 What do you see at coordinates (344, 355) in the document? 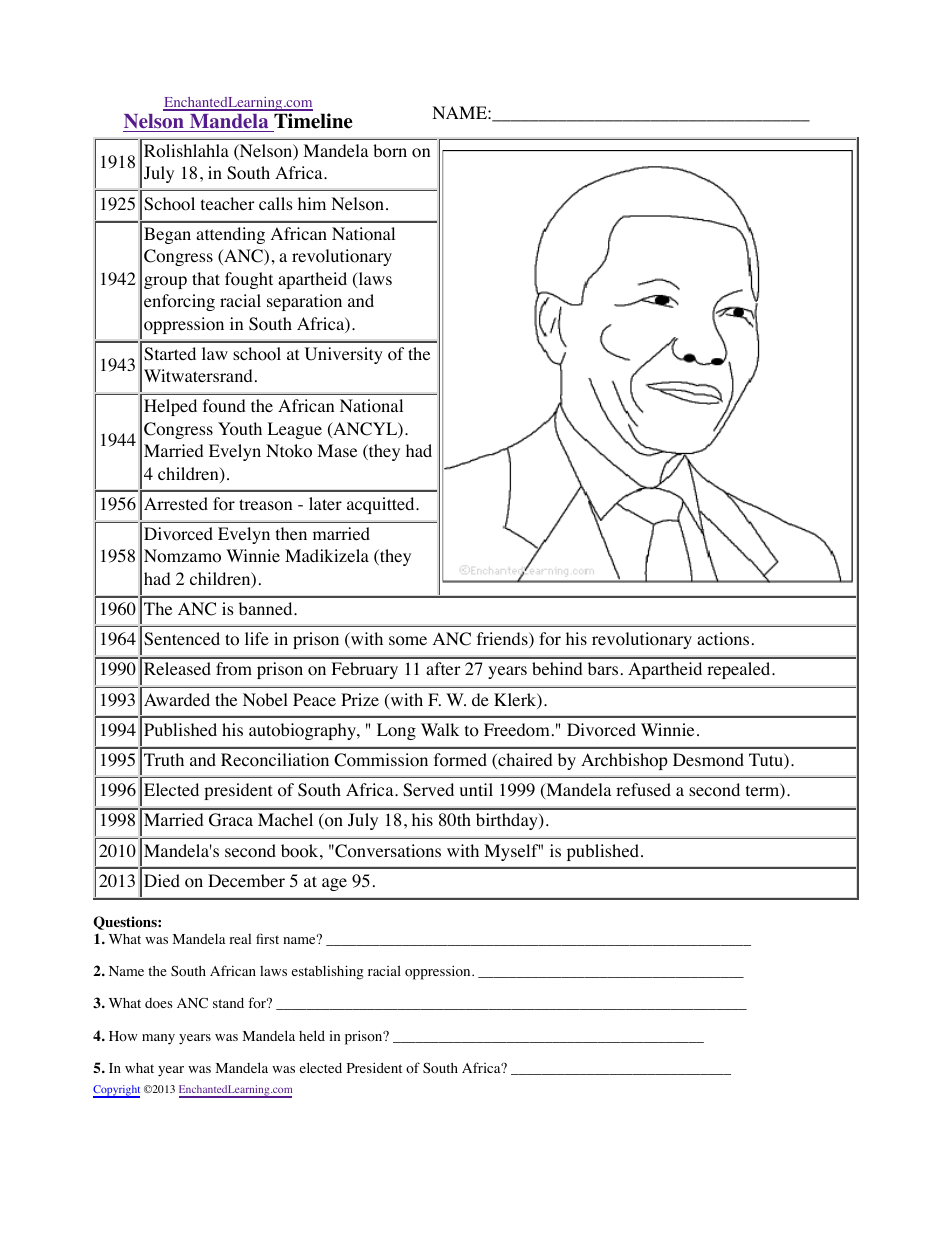
I see `University` at bounding box center [344, 355].
